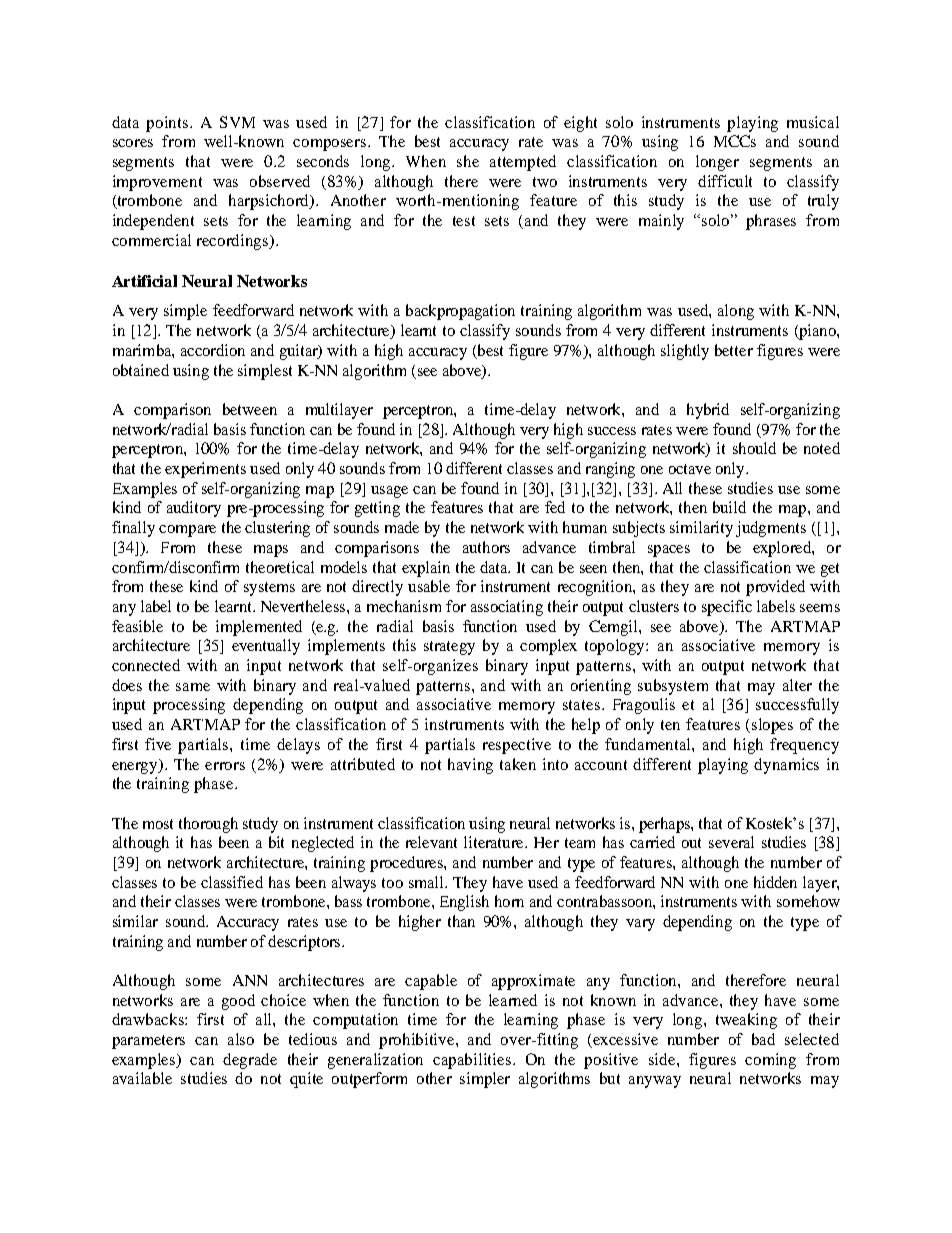 This document has height=1233, width=952. Describe the element at coordinates (389, 492) in the document. I see `usage` at that location.
